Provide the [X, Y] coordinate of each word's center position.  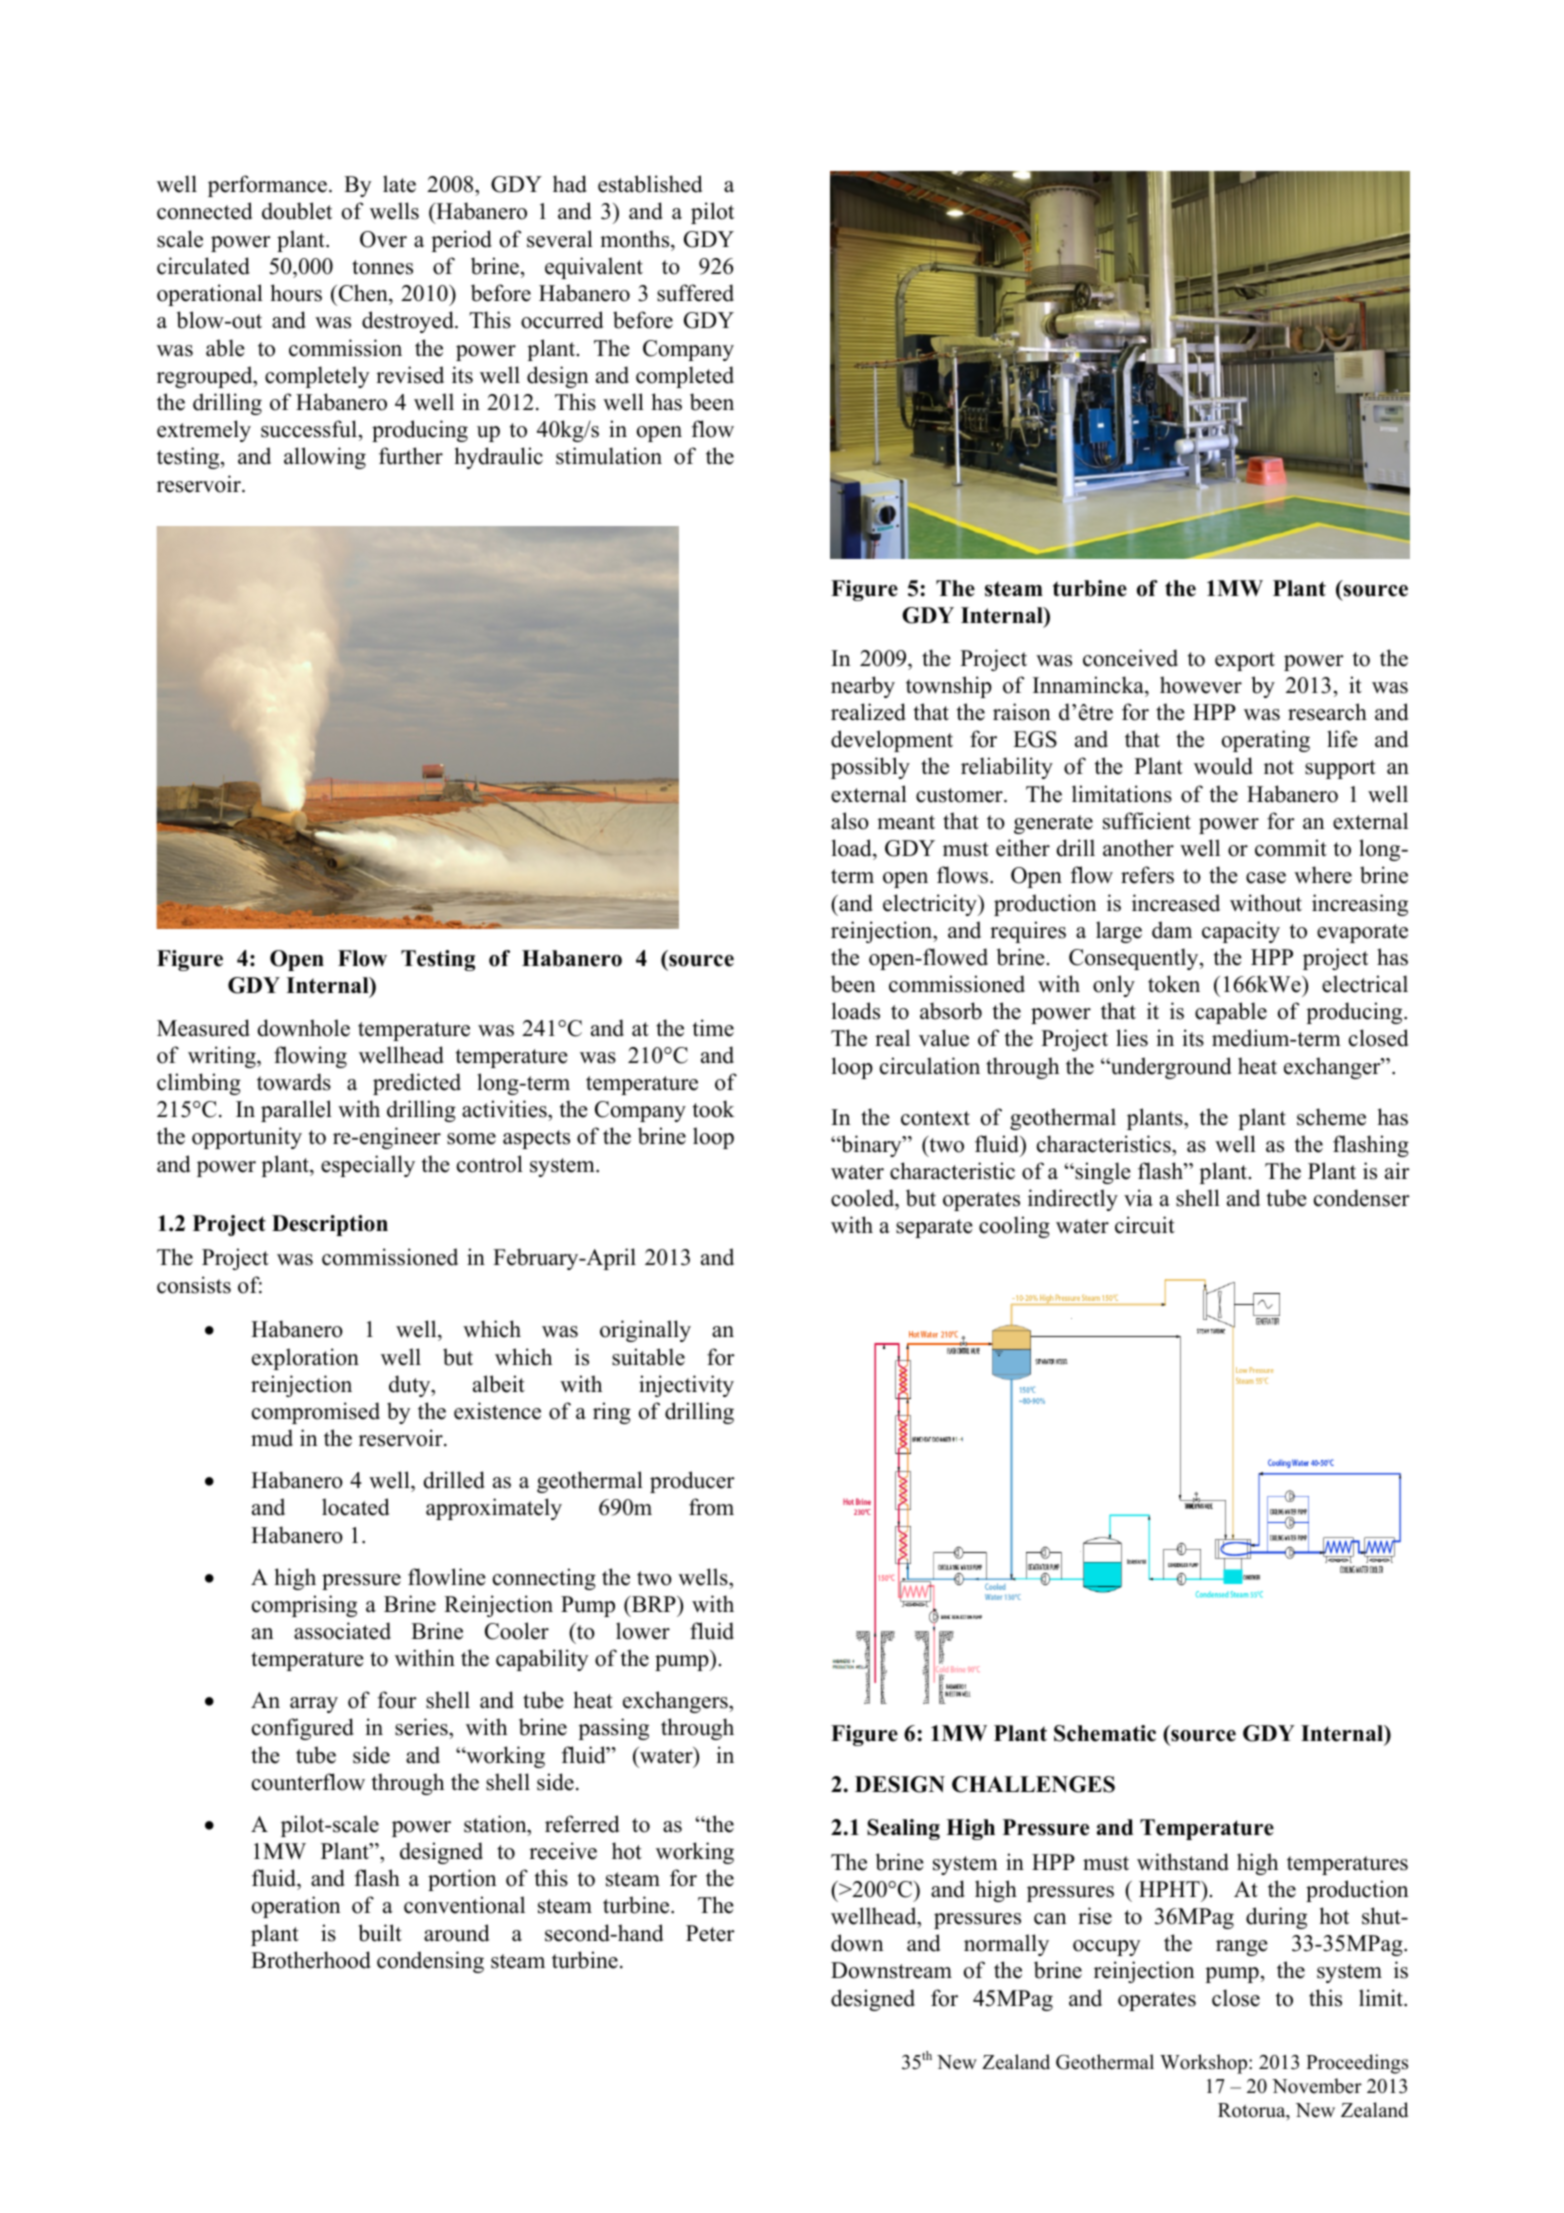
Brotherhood [311, 1960]
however [1201, 685]
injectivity [686, 1386]
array [314, 1705]
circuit [1145, 1225]
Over [383, 239]
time [713, 1028]
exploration [305, 1359]
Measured [203, 1028]
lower [643, 1631]
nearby [863, 687]
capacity [1241, 932]
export [1245, 661]
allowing [325, 458]
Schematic [1105, 1733]
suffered [695, 293]
